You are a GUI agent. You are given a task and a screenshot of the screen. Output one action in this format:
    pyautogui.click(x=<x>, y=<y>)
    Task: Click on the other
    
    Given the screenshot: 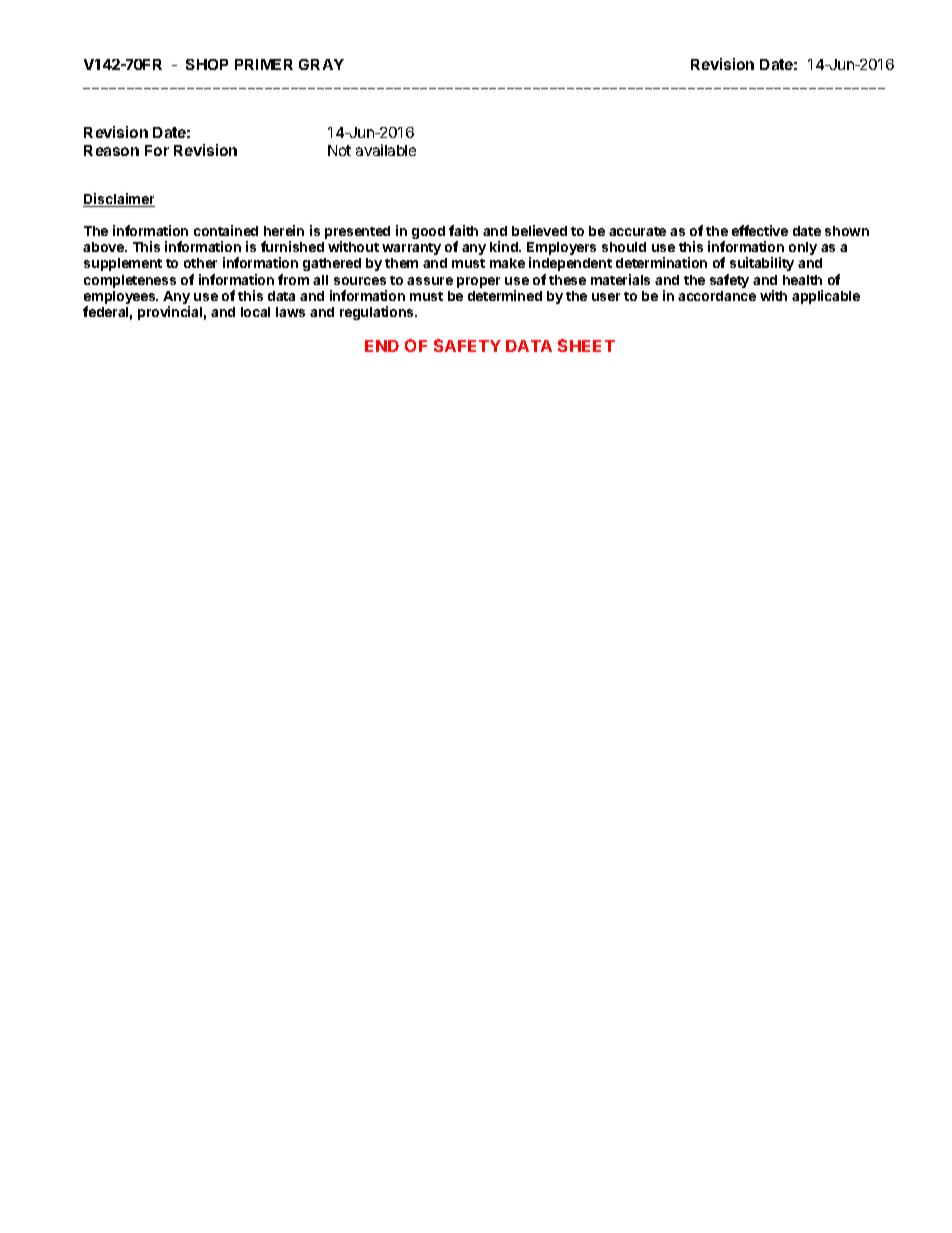 What is the action you would take?
    pyautogui.click(x=200, y=263)
